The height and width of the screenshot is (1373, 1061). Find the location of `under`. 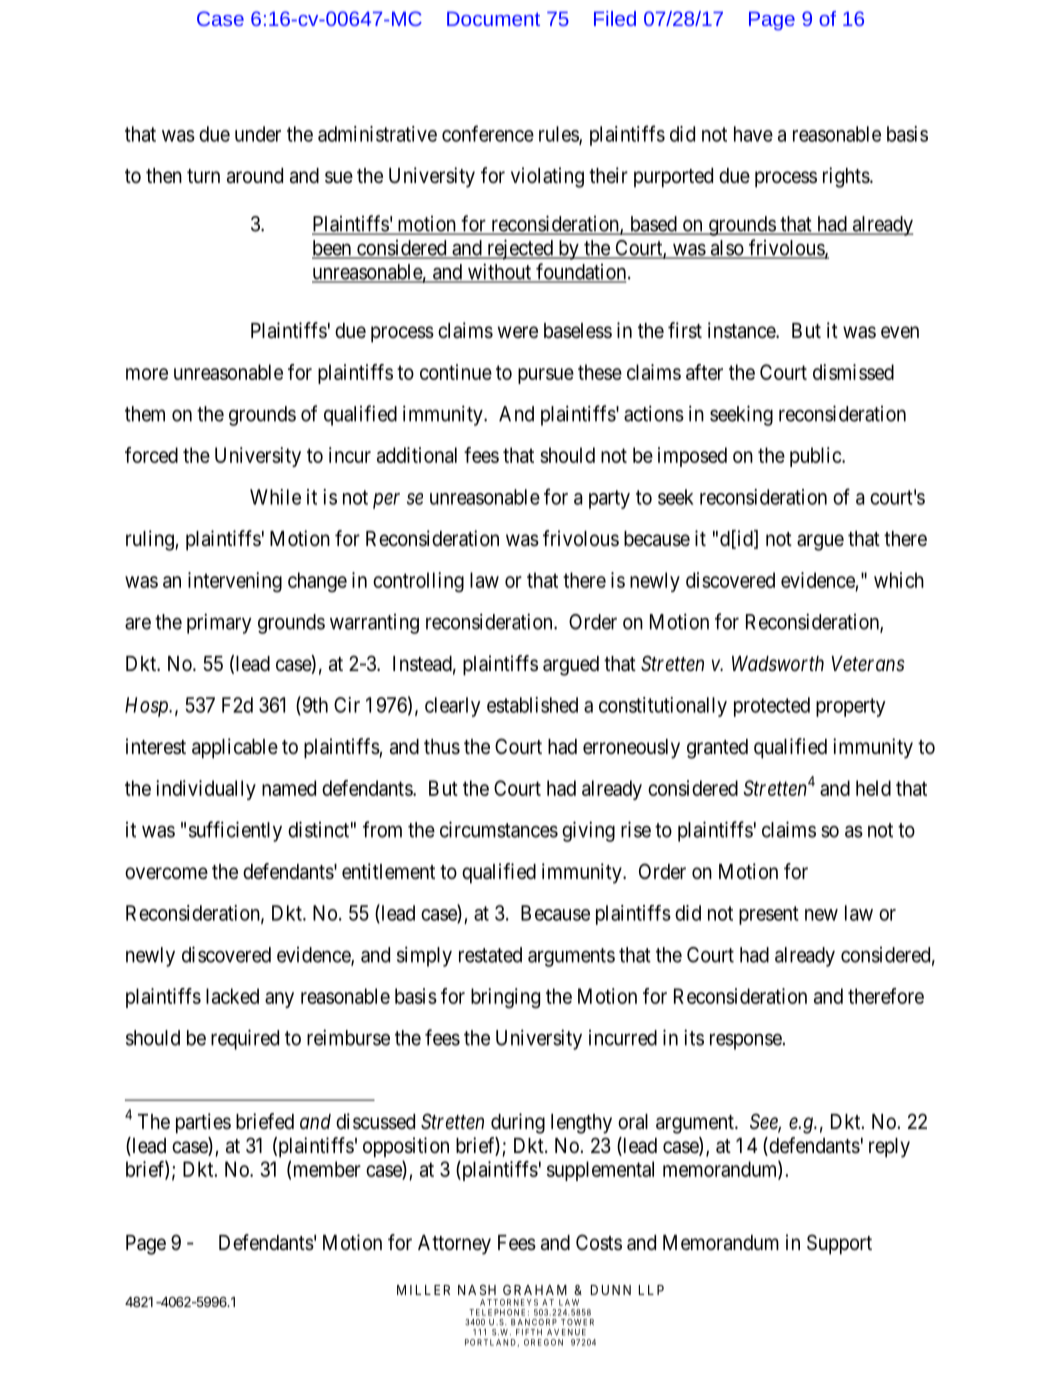

under is located at coordinates (258, 134).
